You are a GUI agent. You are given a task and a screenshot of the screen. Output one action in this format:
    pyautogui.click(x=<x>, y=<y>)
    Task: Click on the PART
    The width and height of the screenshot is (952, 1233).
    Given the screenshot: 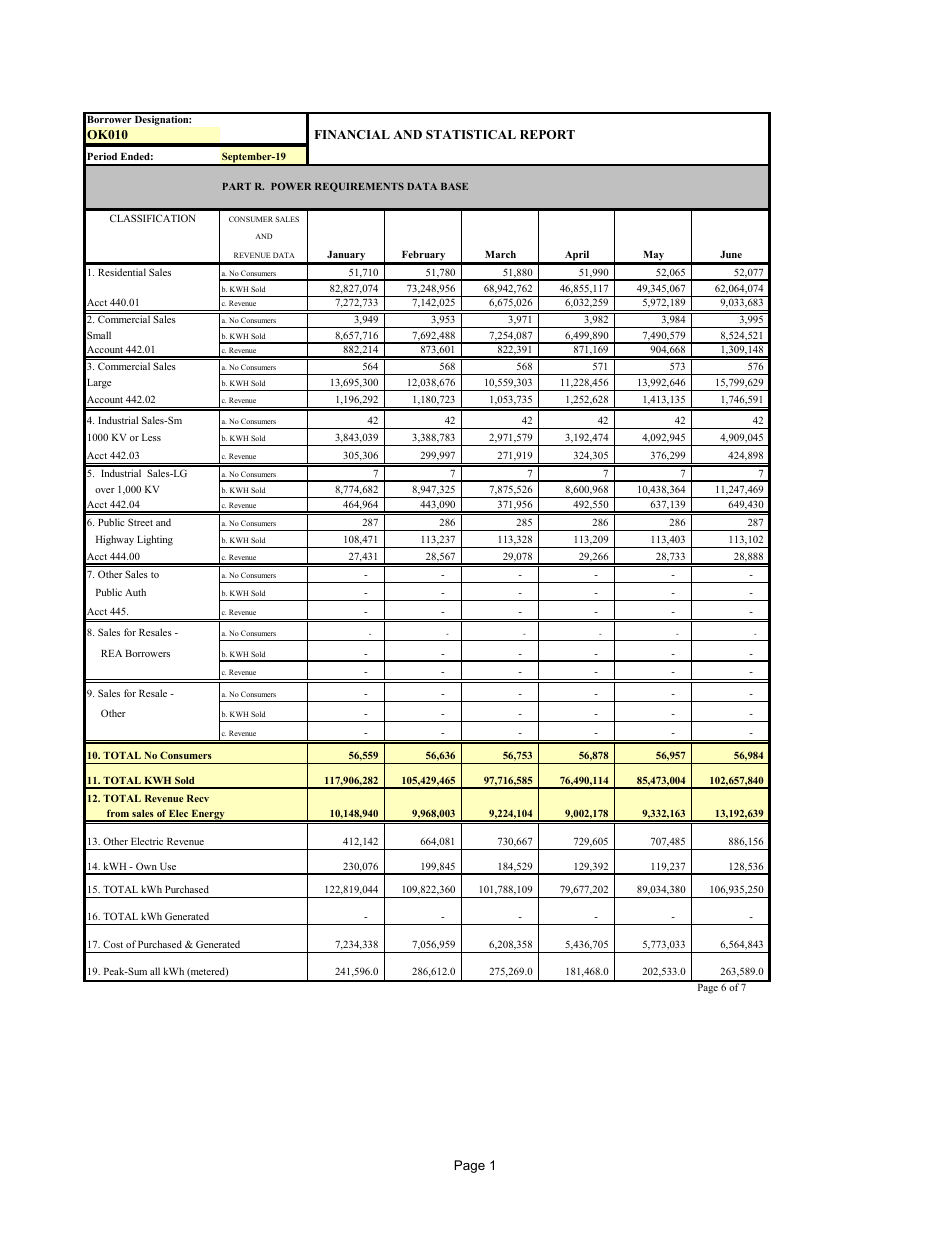 What is the action you would take?
    pyautogui.click(x=236, y=186)
